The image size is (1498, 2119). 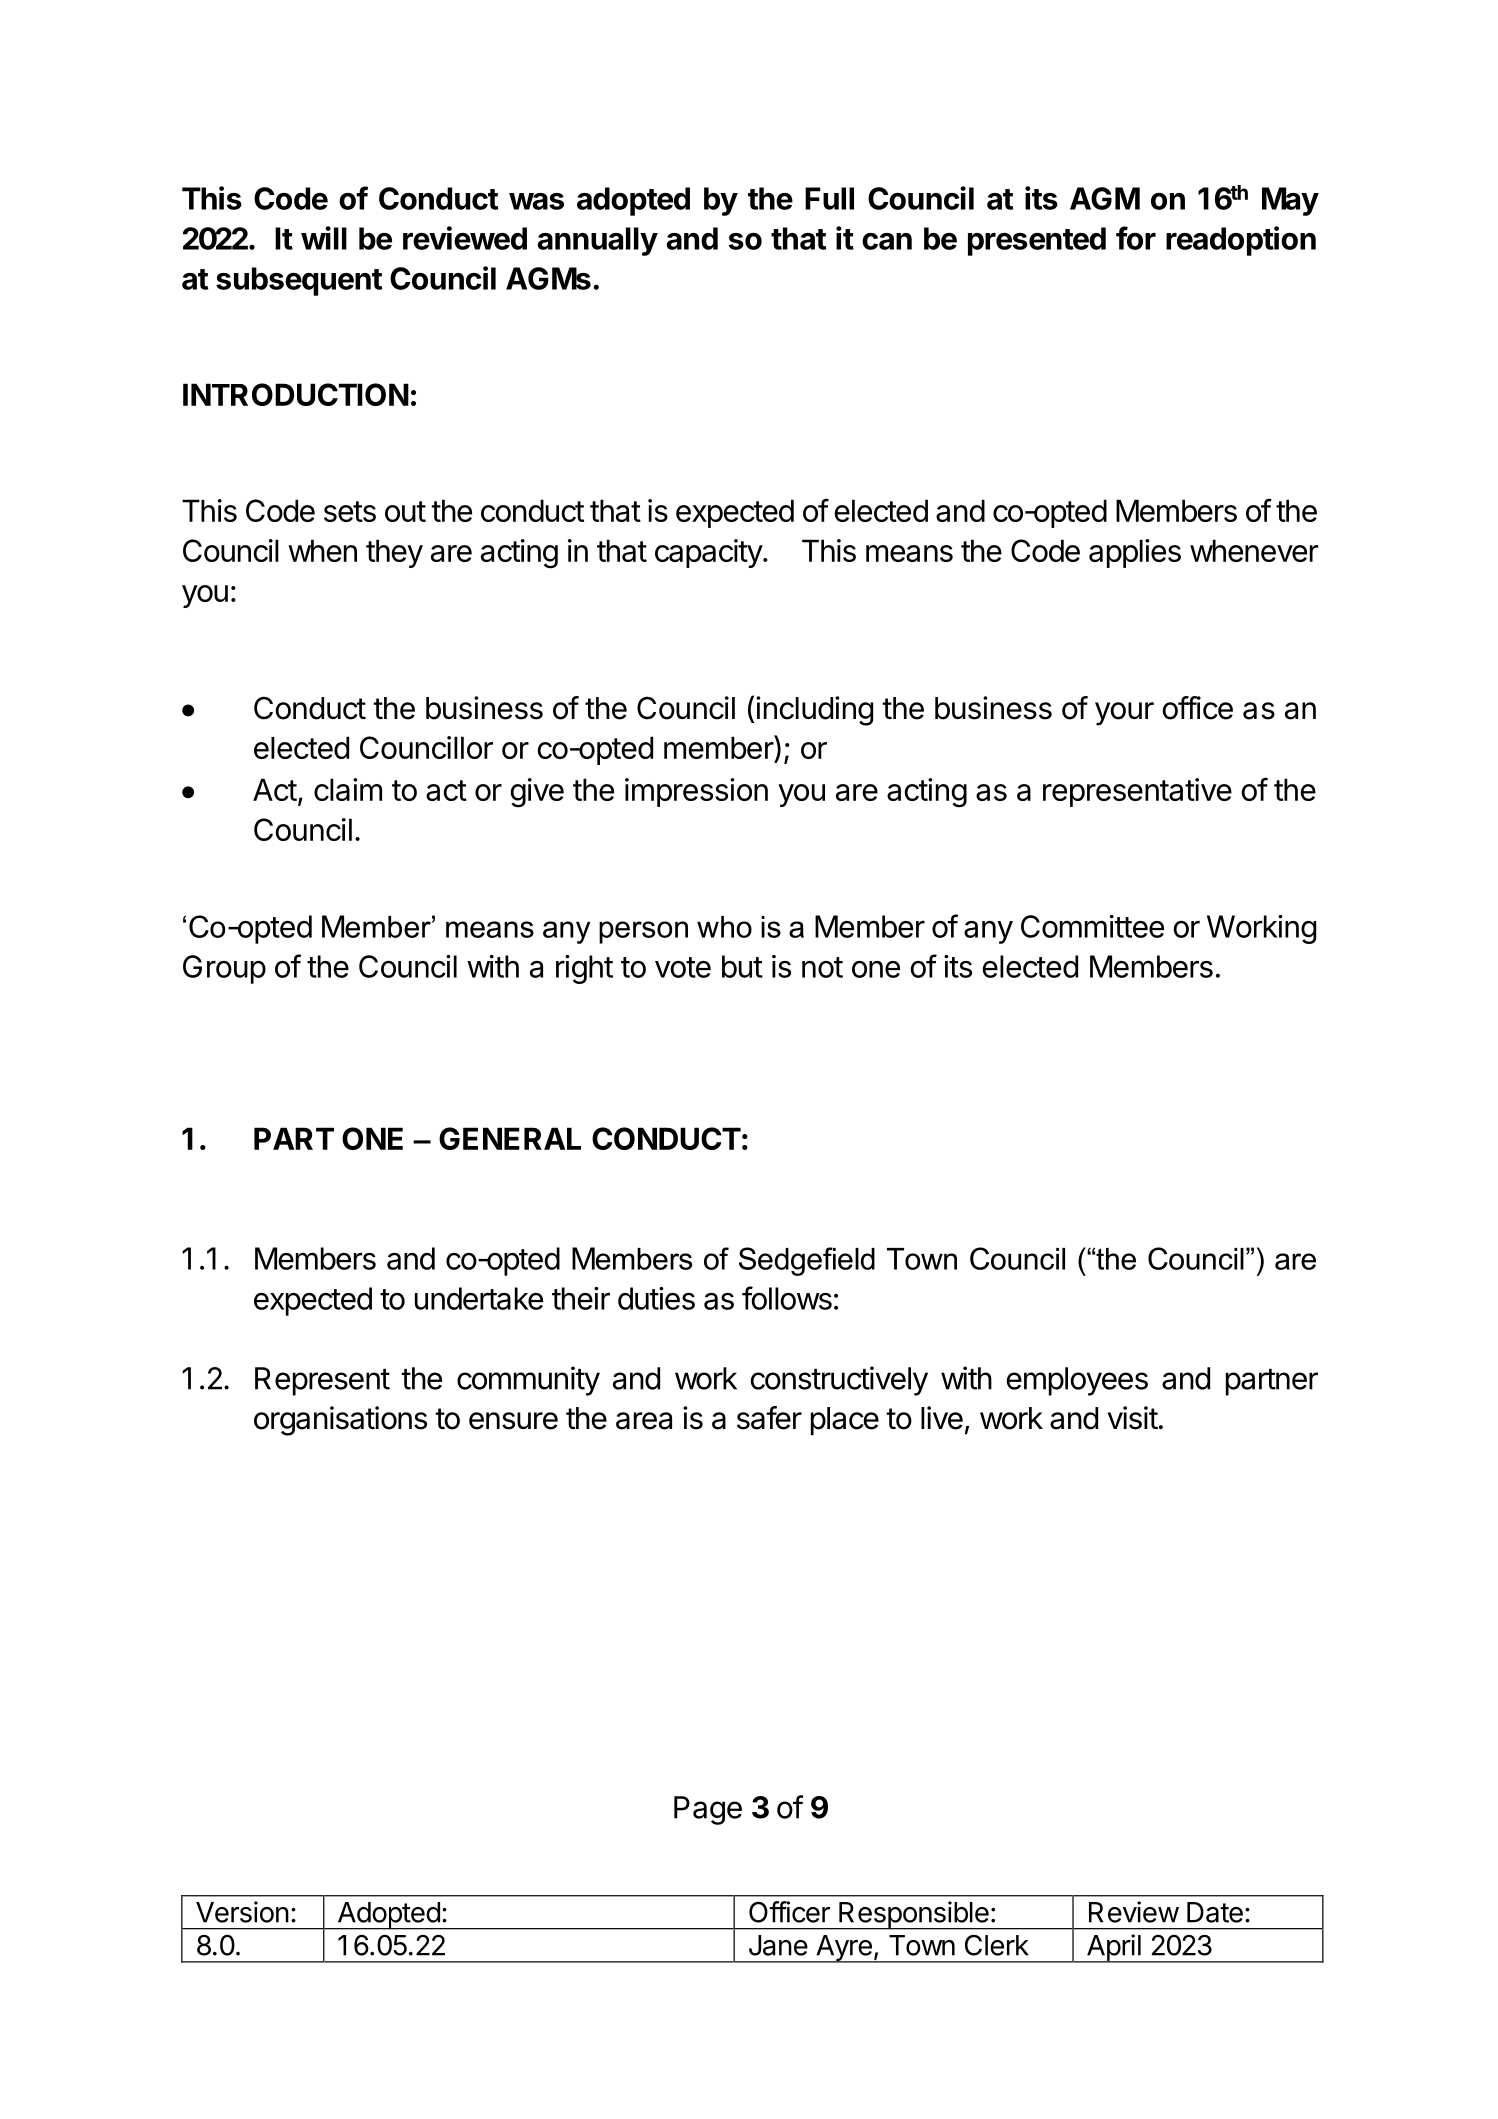 I want to click on will, so click(x=324, y=238).
